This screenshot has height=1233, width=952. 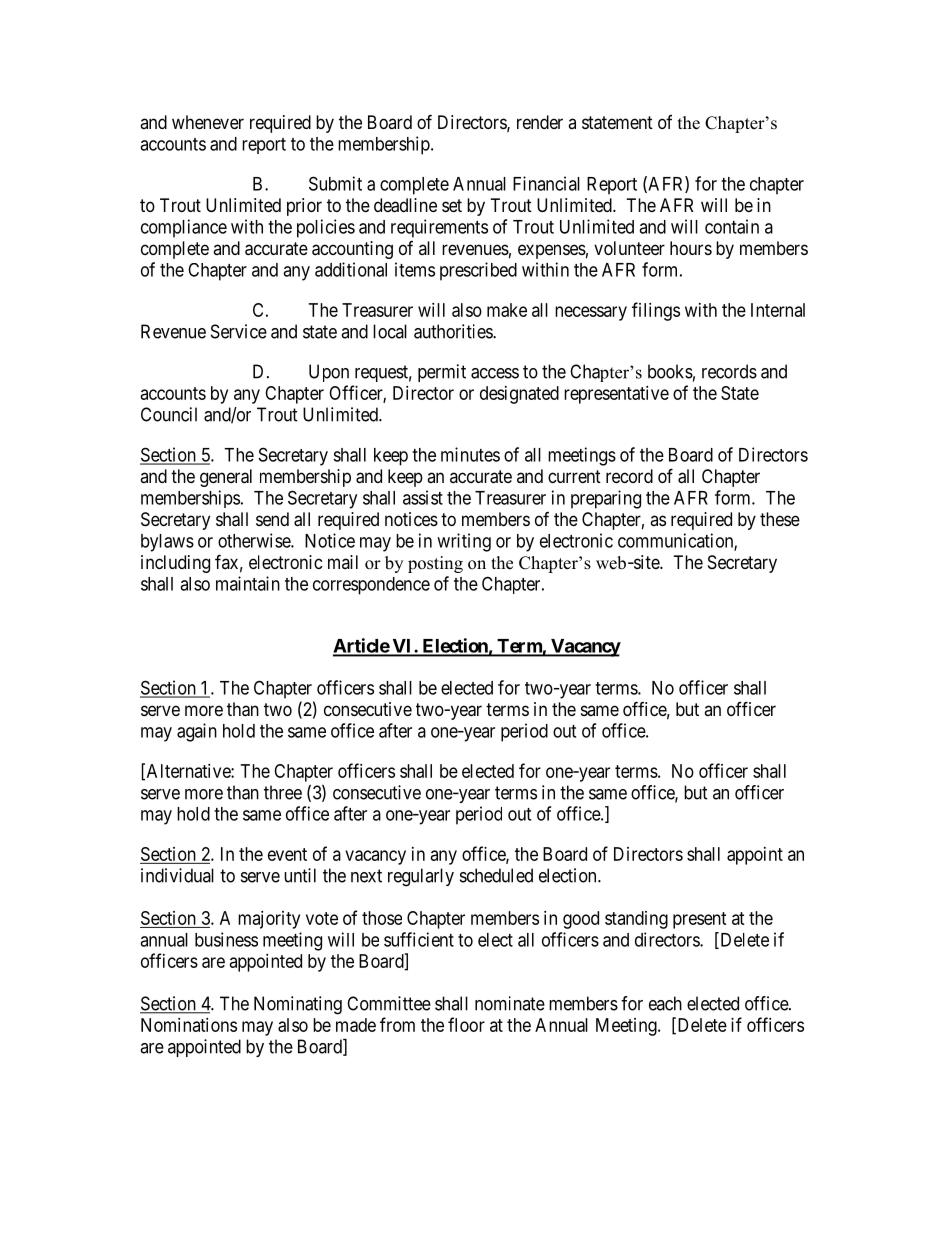 What do you see at coordinates (540, 122) in the screenshot?
I see `render` at bounding box center [540, 122].
